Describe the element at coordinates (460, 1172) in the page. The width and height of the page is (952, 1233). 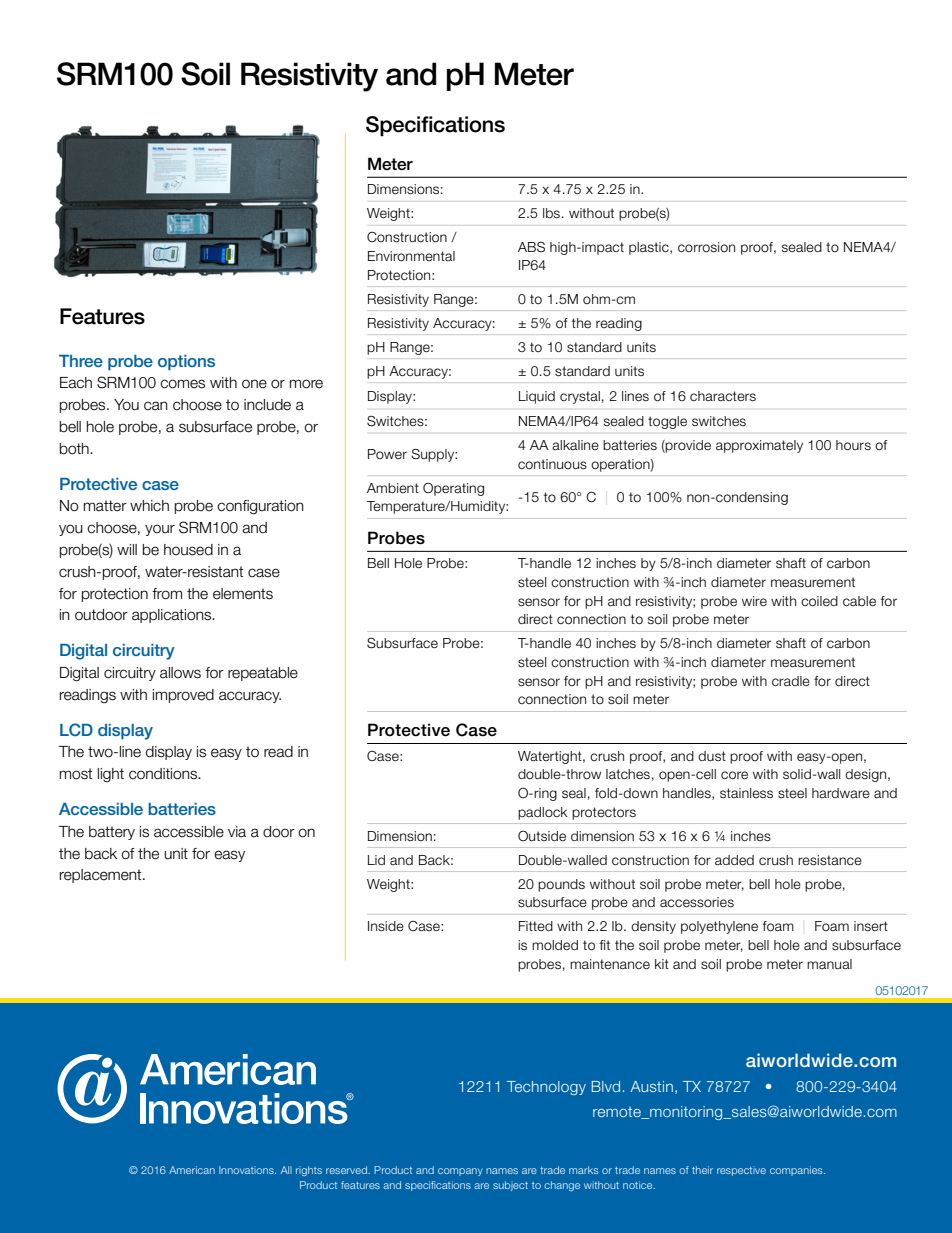
I see `company` at that location.
